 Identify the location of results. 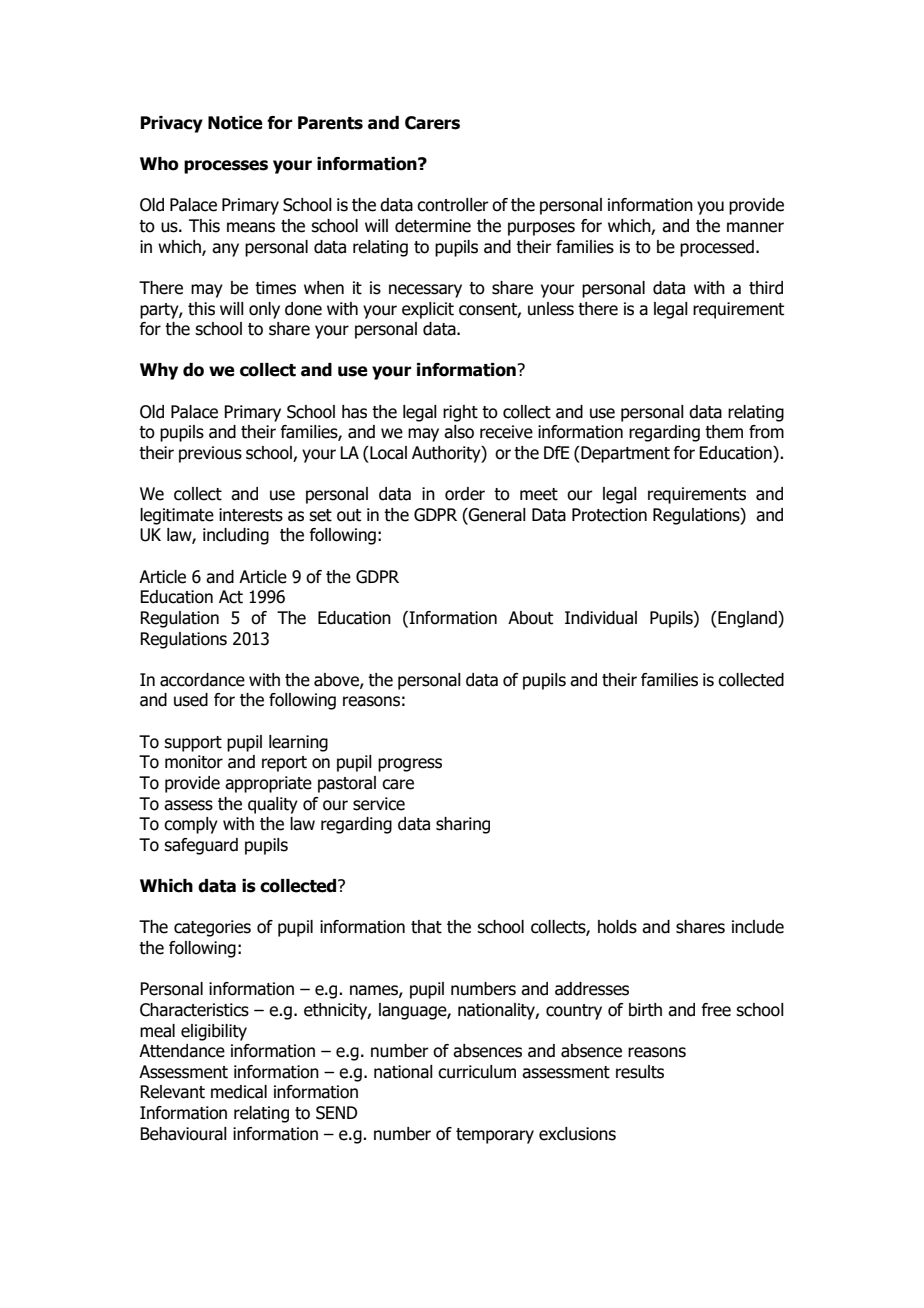
(640, 1072).
